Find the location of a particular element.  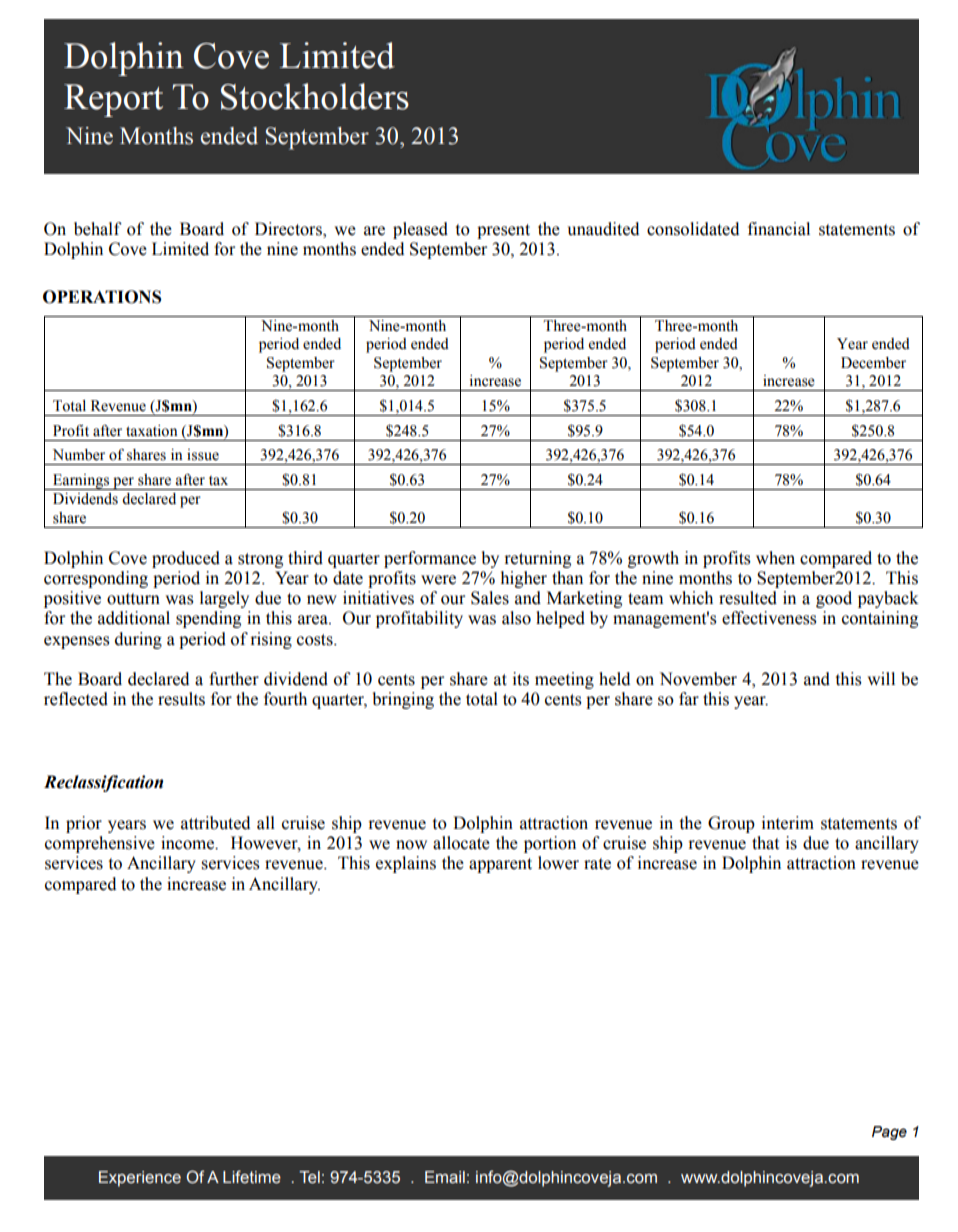

Experience is located at coordinates (140, 1179).
